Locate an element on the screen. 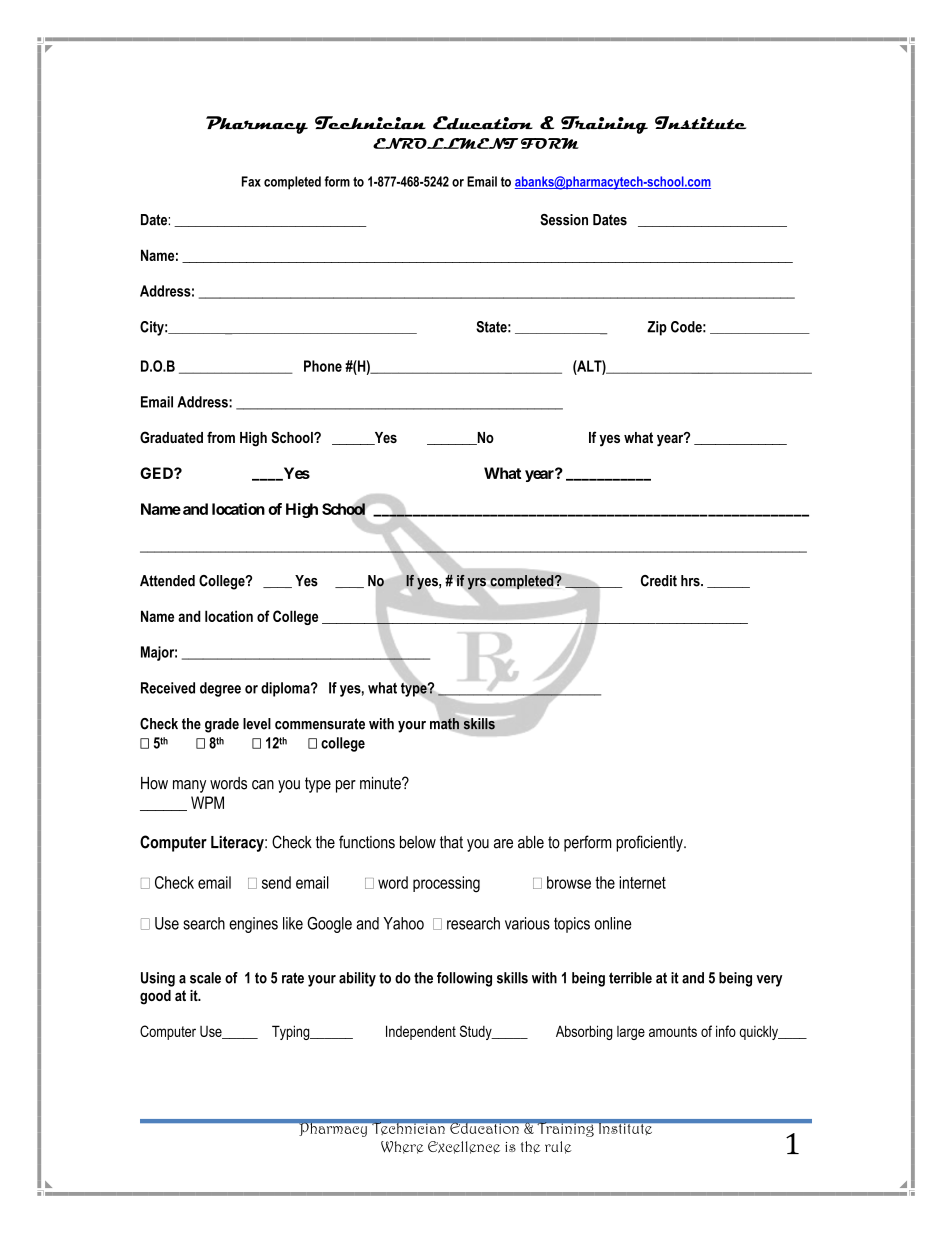 This screenshot has height=1233, width=952. Credit is located at coordinates (659, 581).
